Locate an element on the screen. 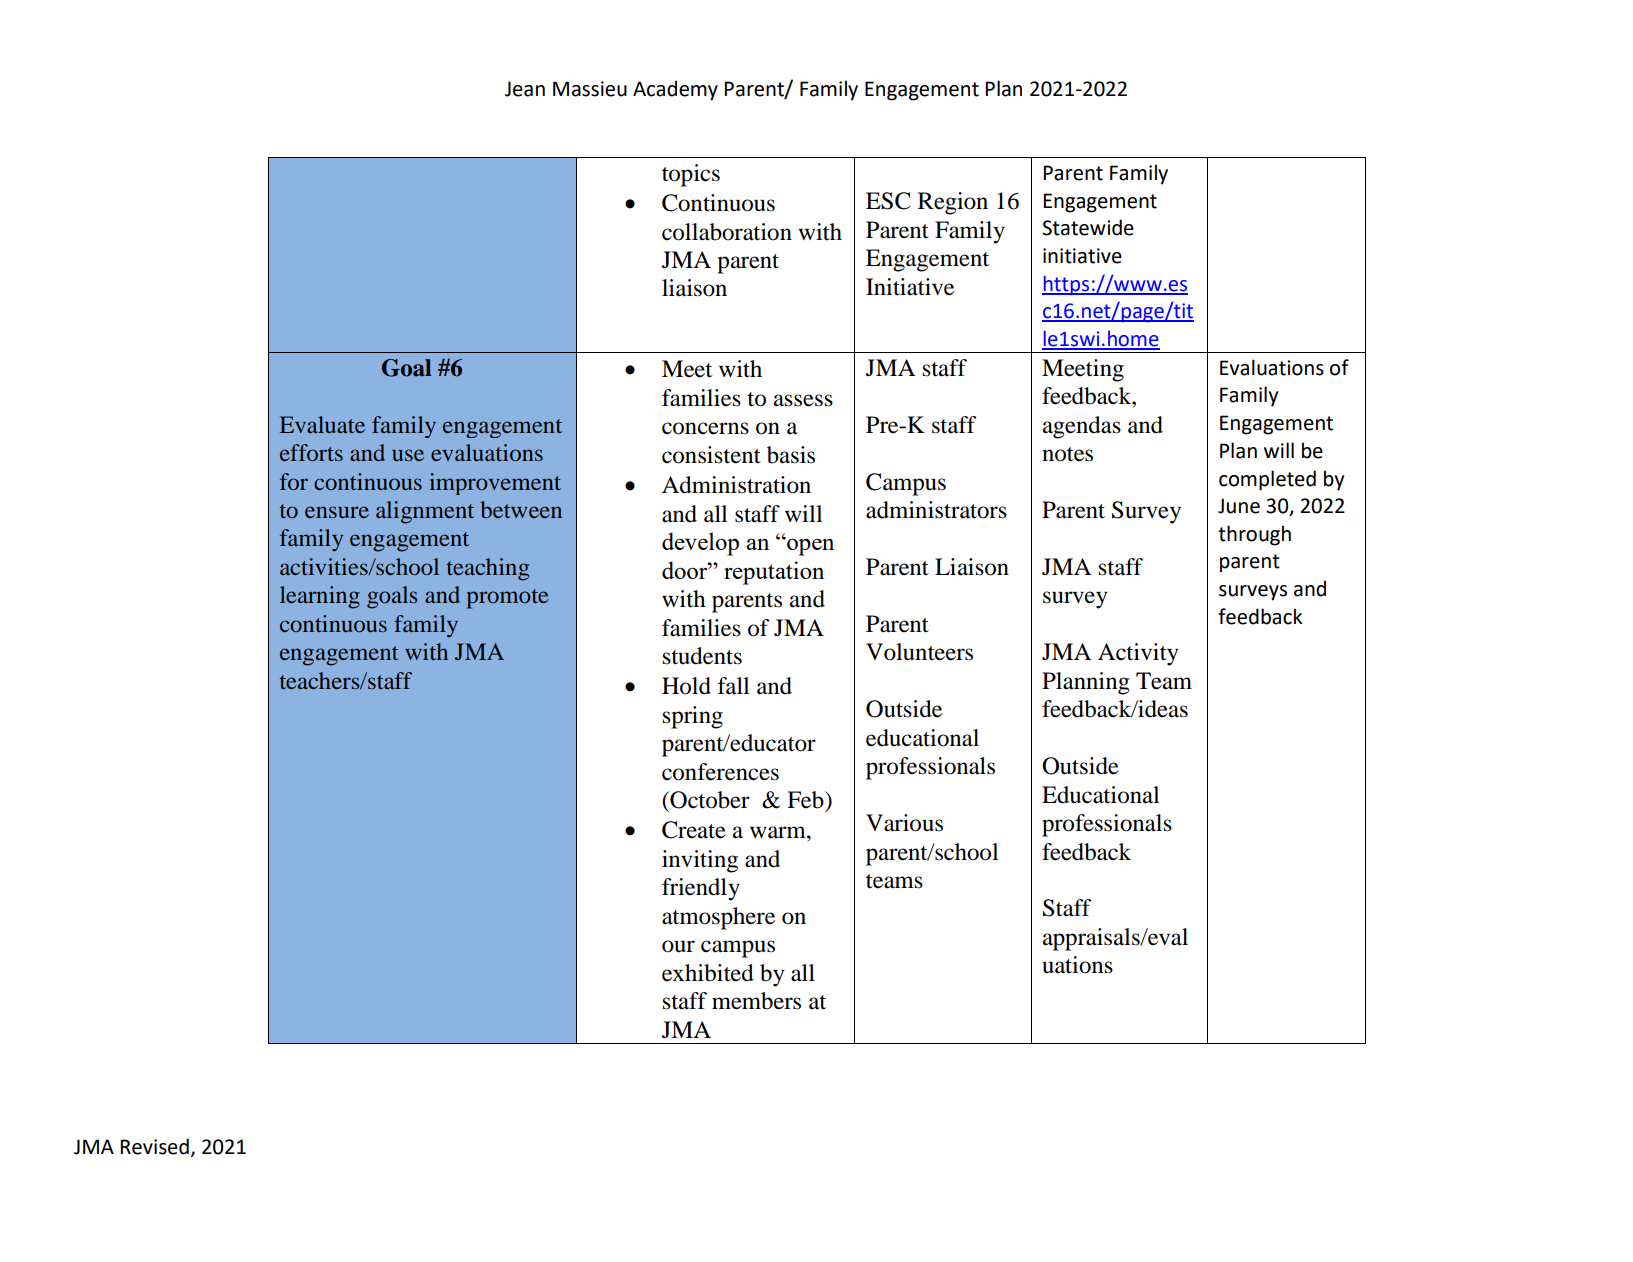  exhibited is located at coordinates (708, 973).
